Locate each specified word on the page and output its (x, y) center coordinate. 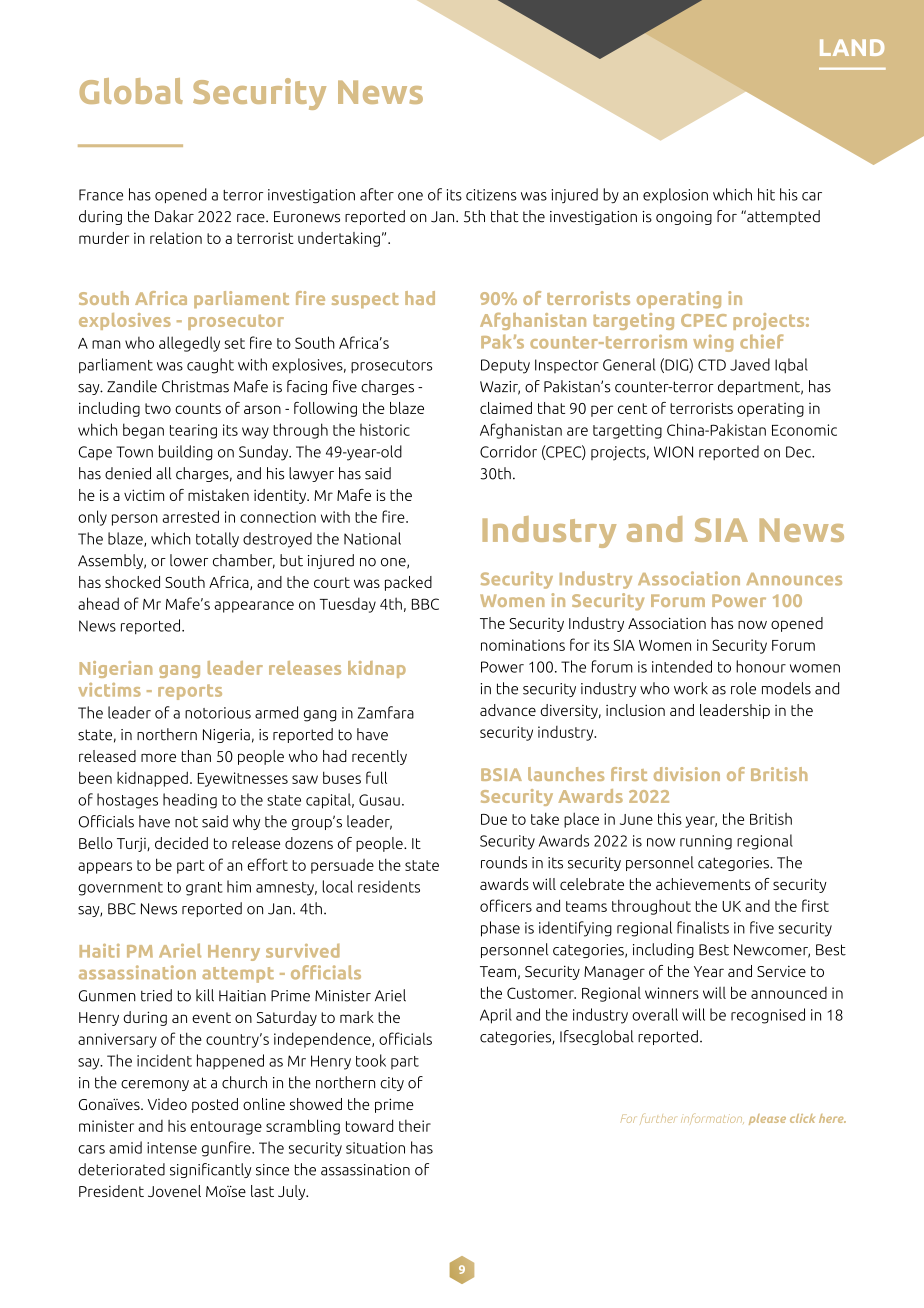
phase (500, 929)
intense (172, 1148)
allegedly (189, 344)
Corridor (508, 451)
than (196, 756)
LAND (852, 47)
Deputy (505, 366)
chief (762, 341)
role (743, 688)
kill (205, 995)
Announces (794, 579)
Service (781, 971)
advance (508, 710)
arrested (190, 516)
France (101, 195)
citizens (491, 195)
